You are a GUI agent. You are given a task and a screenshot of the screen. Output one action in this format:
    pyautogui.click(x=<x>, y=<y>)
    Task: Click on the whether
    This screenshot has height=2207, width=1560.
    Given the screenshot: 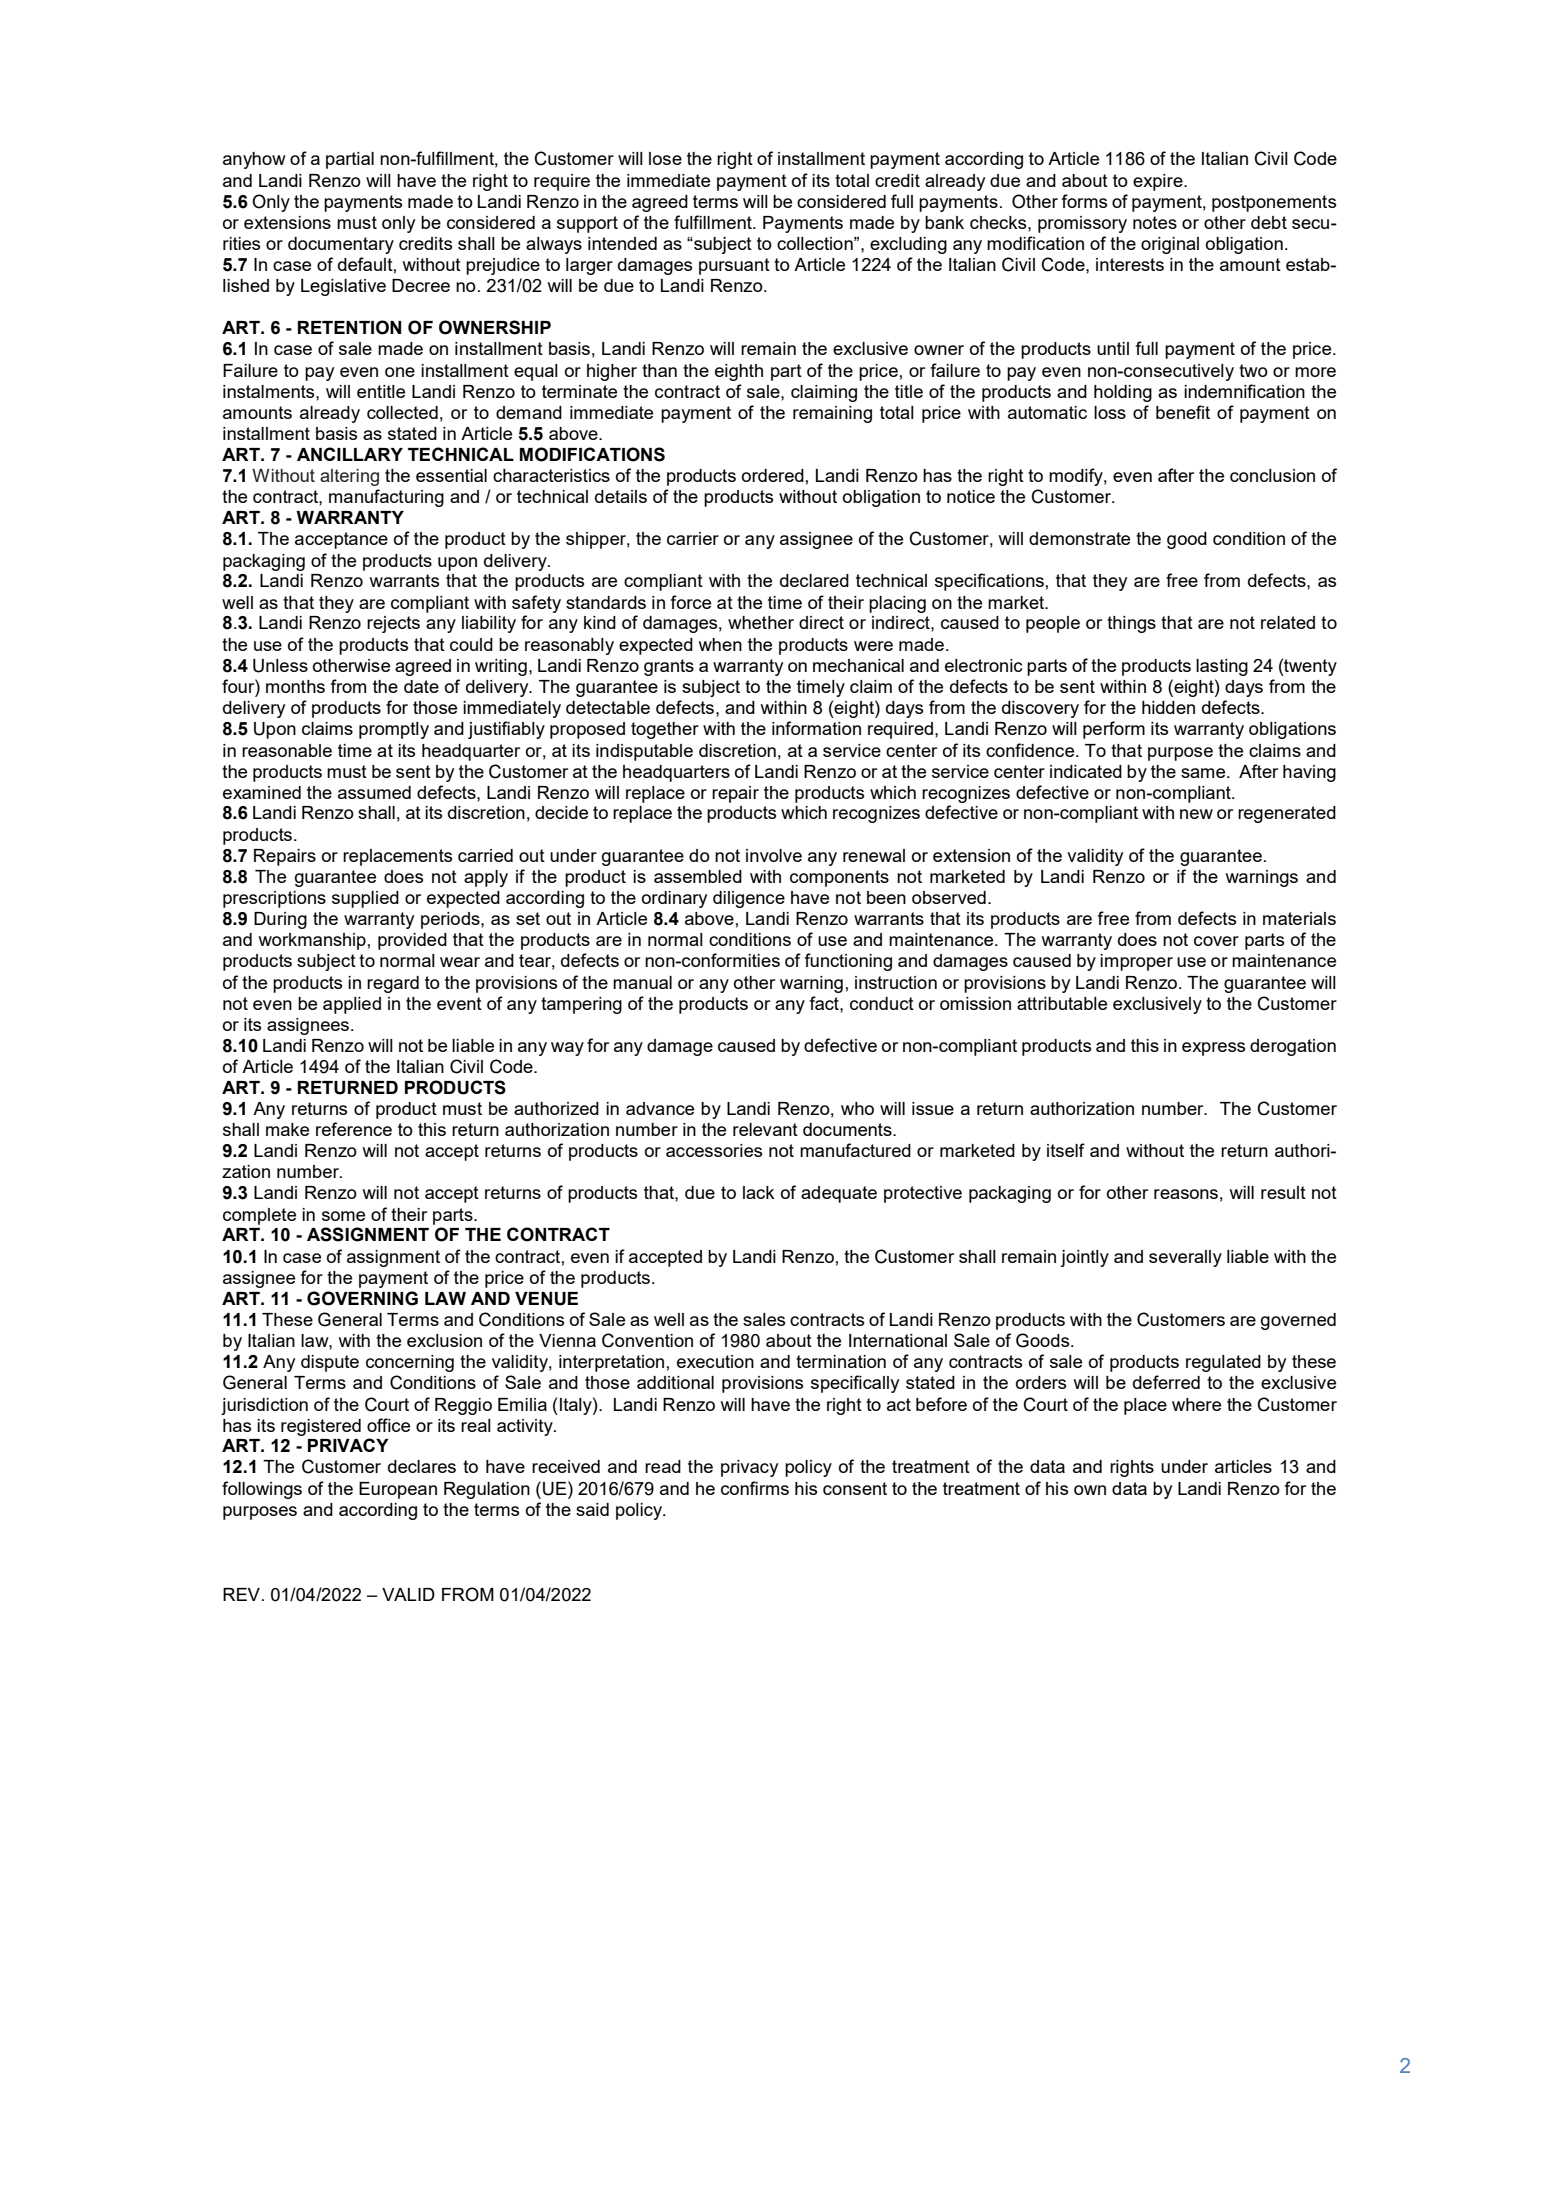 What is the action you would take?
    pyautogui.click(x=761, y=622)
